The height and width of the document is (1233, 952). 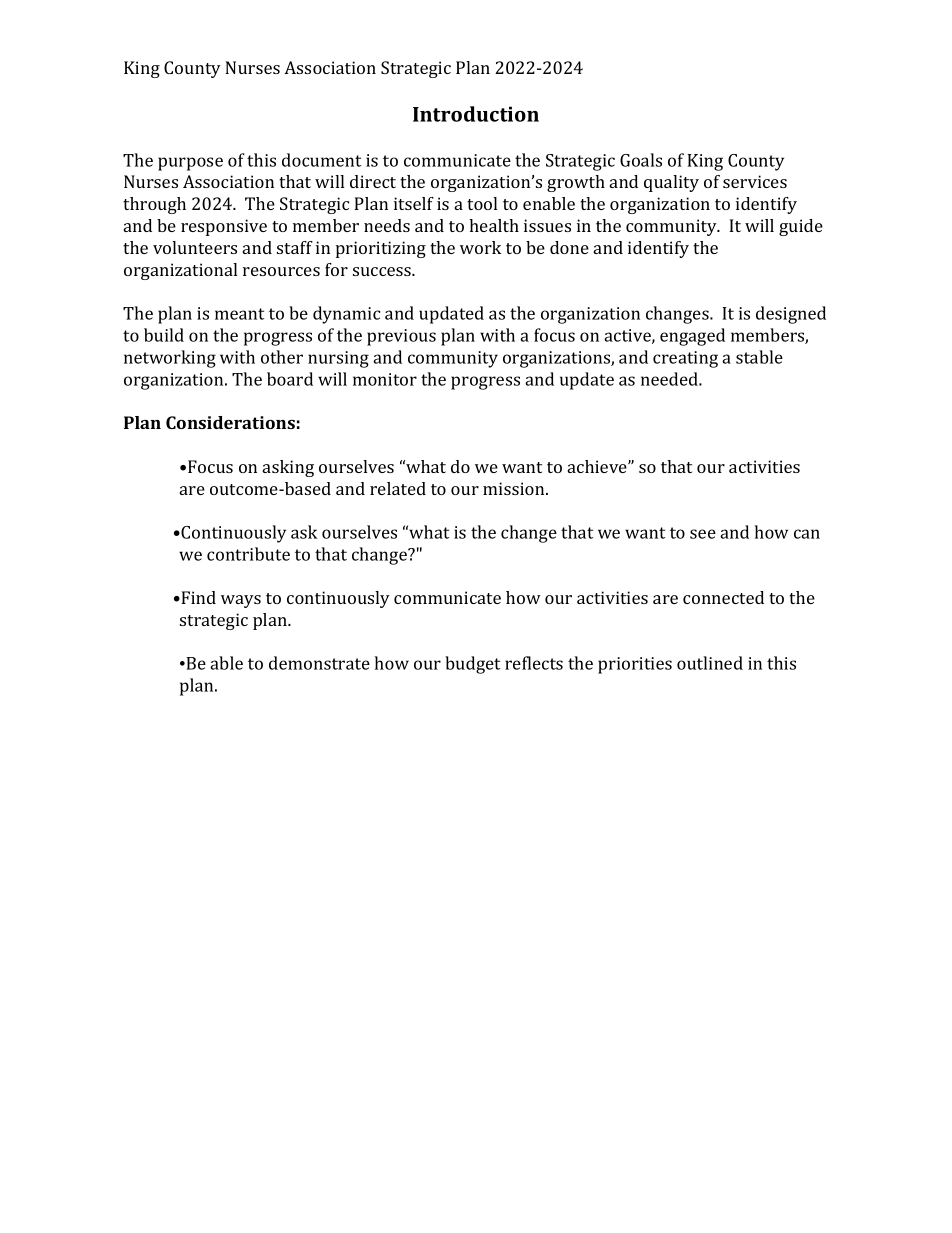 I want to click on demonstrate, so click(x=319, y=663).
